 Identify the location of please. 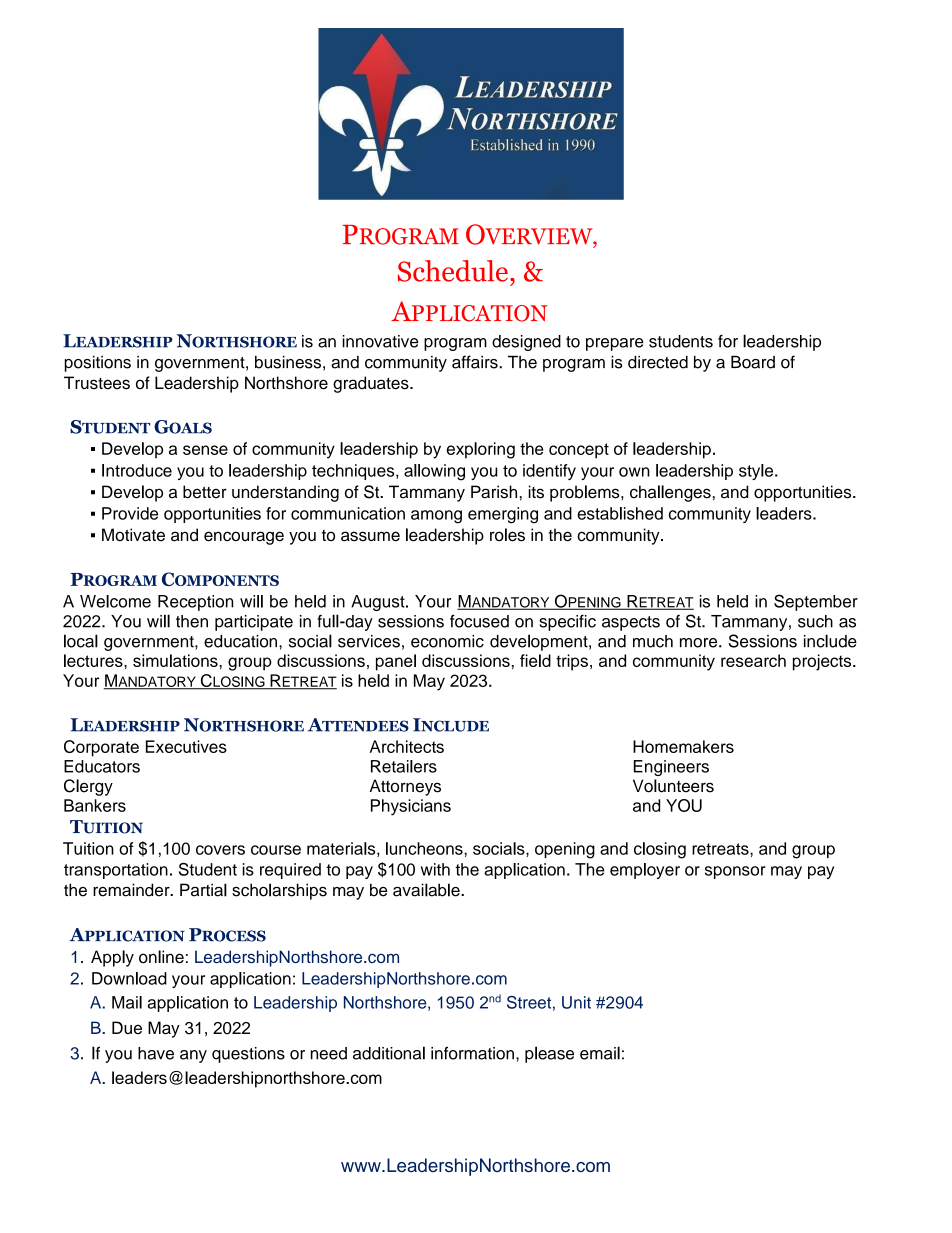
(549, 1054).
